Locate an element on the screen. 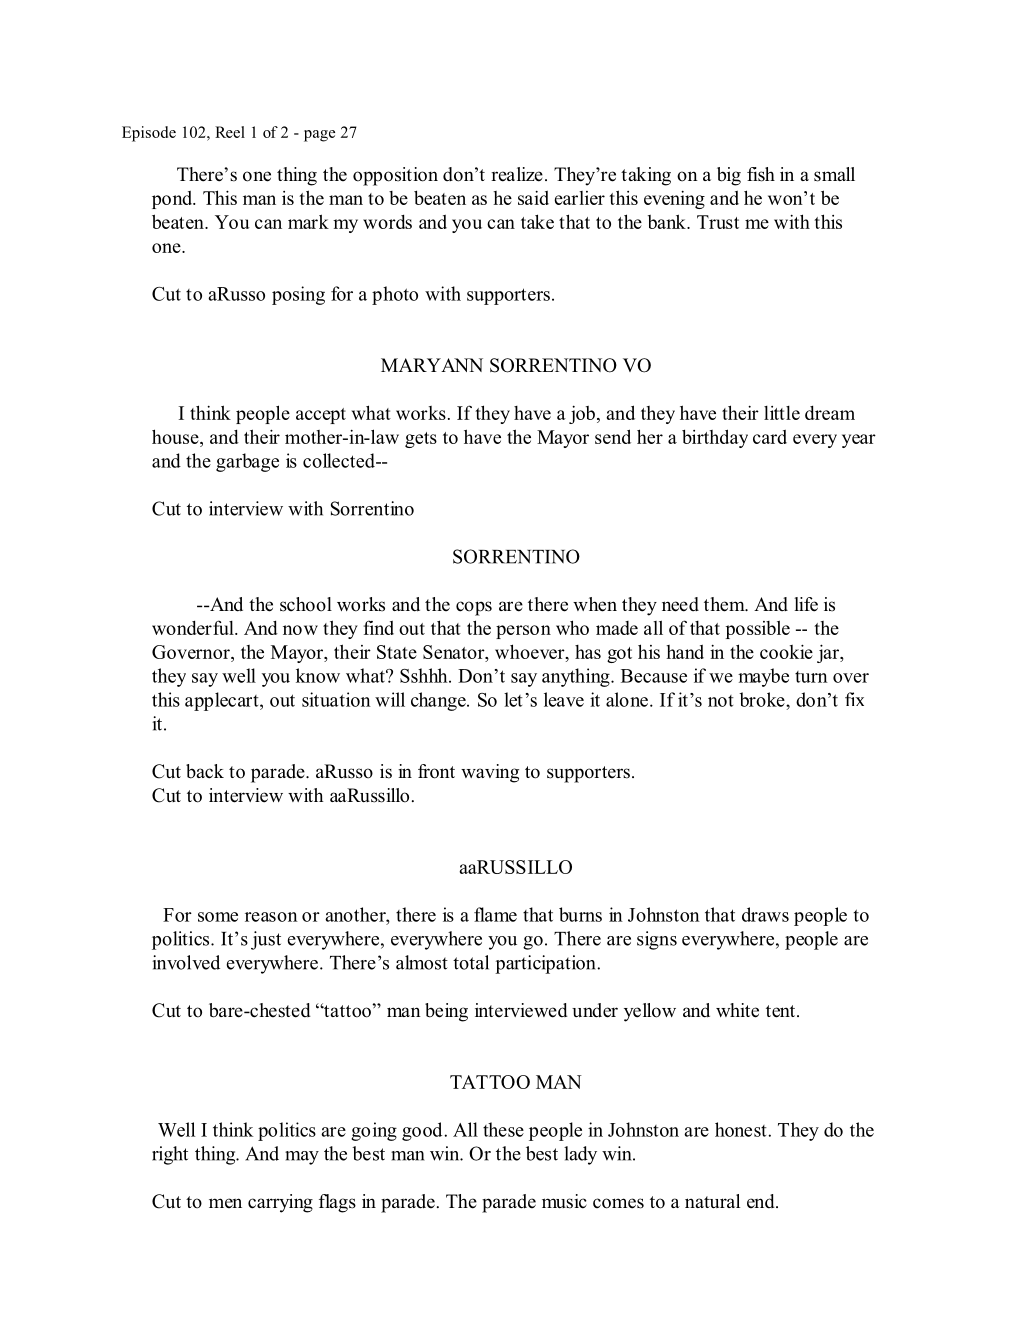 This screenshot has height=1336, width=1032. these is located at coordinates (503, 1129).
